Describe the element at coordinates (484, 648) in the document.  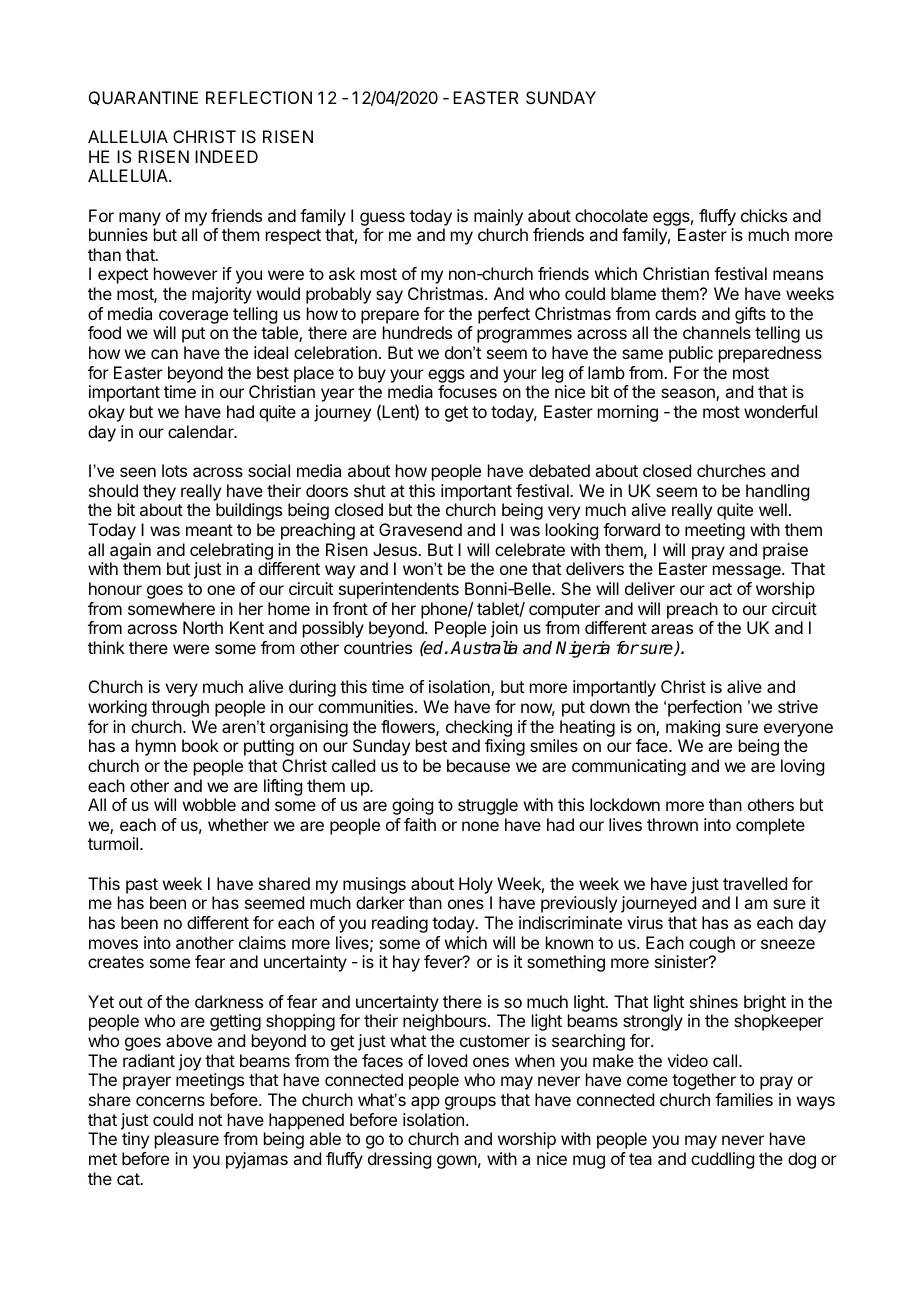
I see `Australia` at that location.
